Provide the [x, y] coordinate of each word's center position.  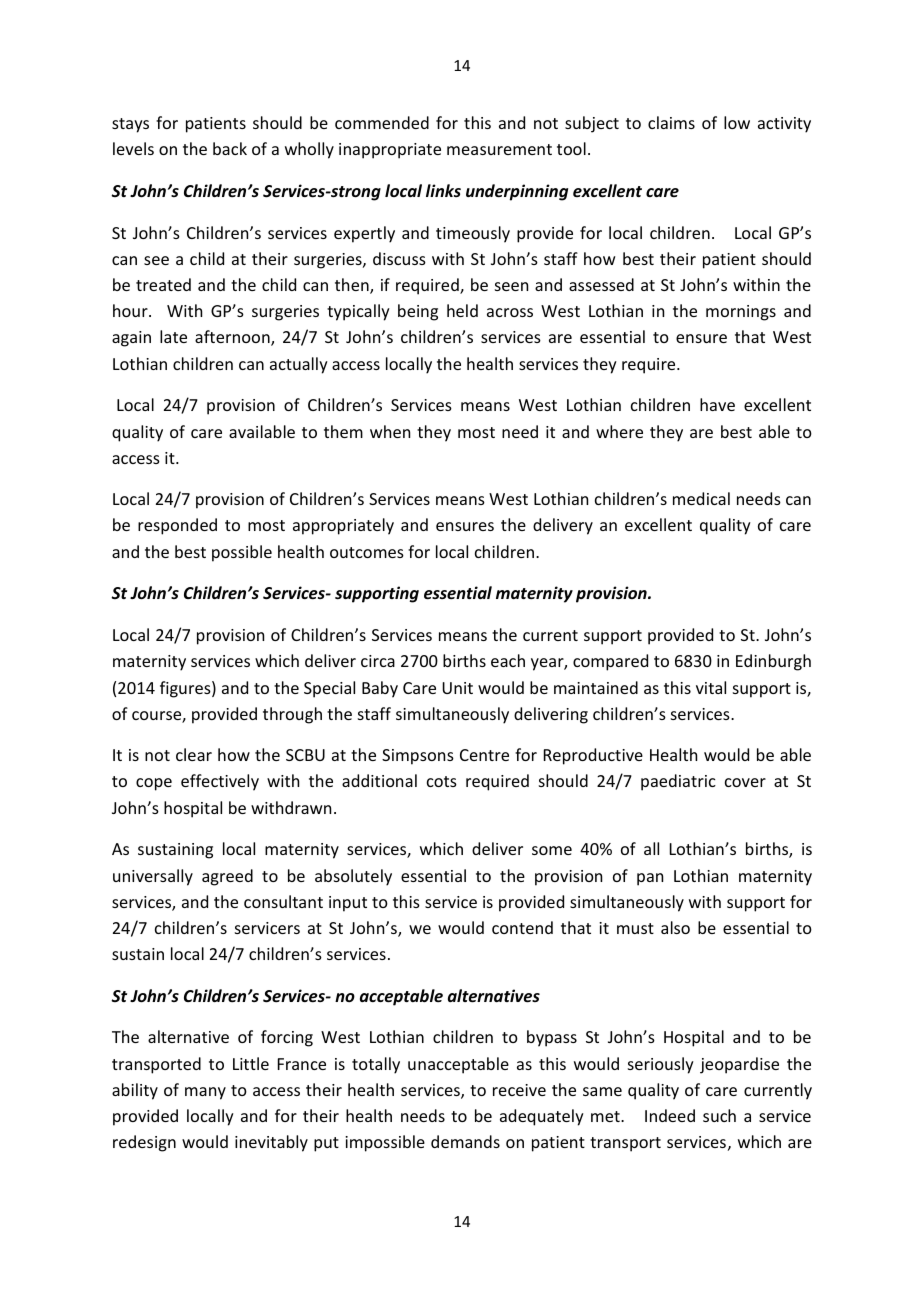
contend [522, 927]
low [737, 122]
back [230, 148]
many [205, 1093]
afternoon [233, 338]
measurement [499, 149]
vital [711, 687]
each [508, 660]
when [390, 431]
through [292, 715]
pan [650, 879]
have [717, 404]
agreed [227, 877]
